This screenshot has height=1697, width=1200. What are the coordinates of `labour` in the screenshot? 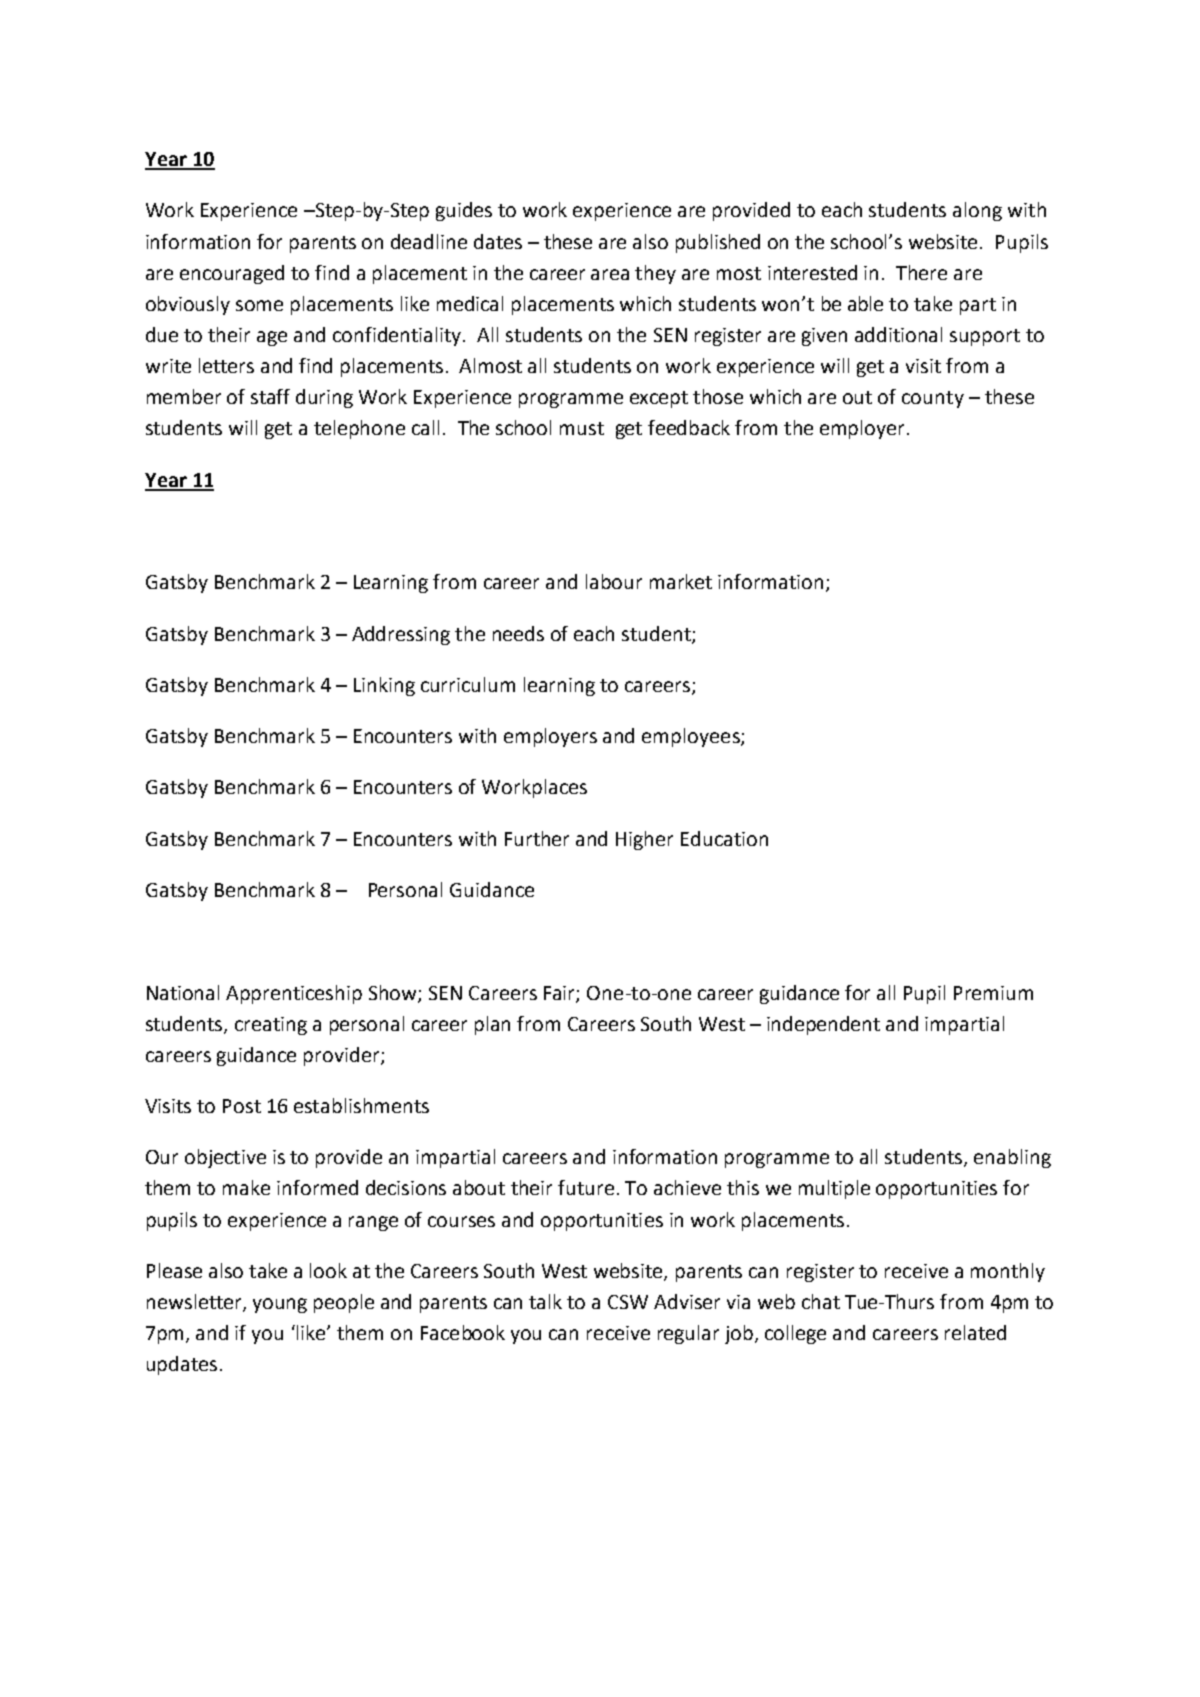 It's located at (614, 581).
